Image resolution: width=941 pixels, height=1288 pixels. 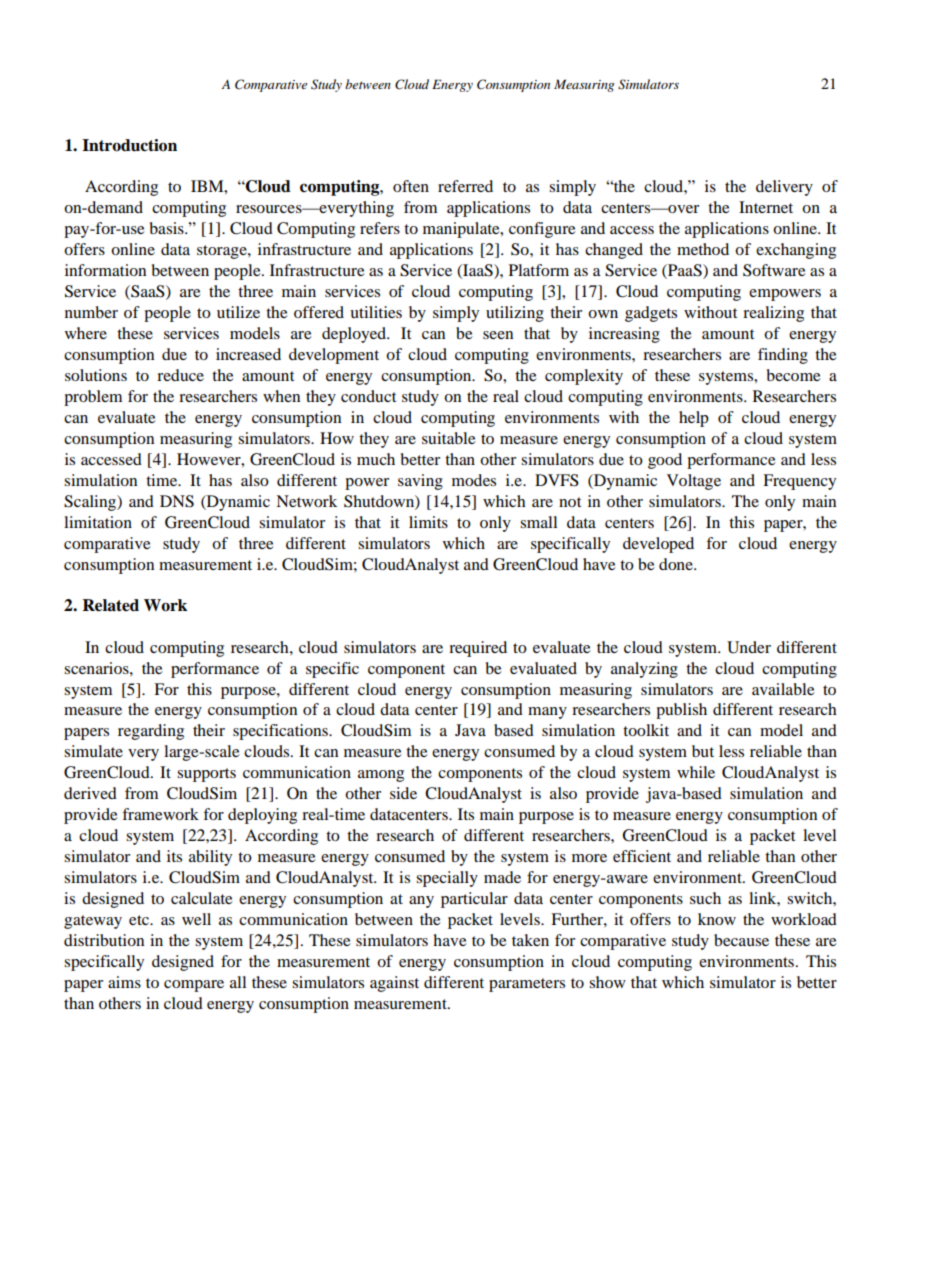 What do you see at coordinates (428, 522) in the document?
I see `limits` at bounding box center [428, 522].
